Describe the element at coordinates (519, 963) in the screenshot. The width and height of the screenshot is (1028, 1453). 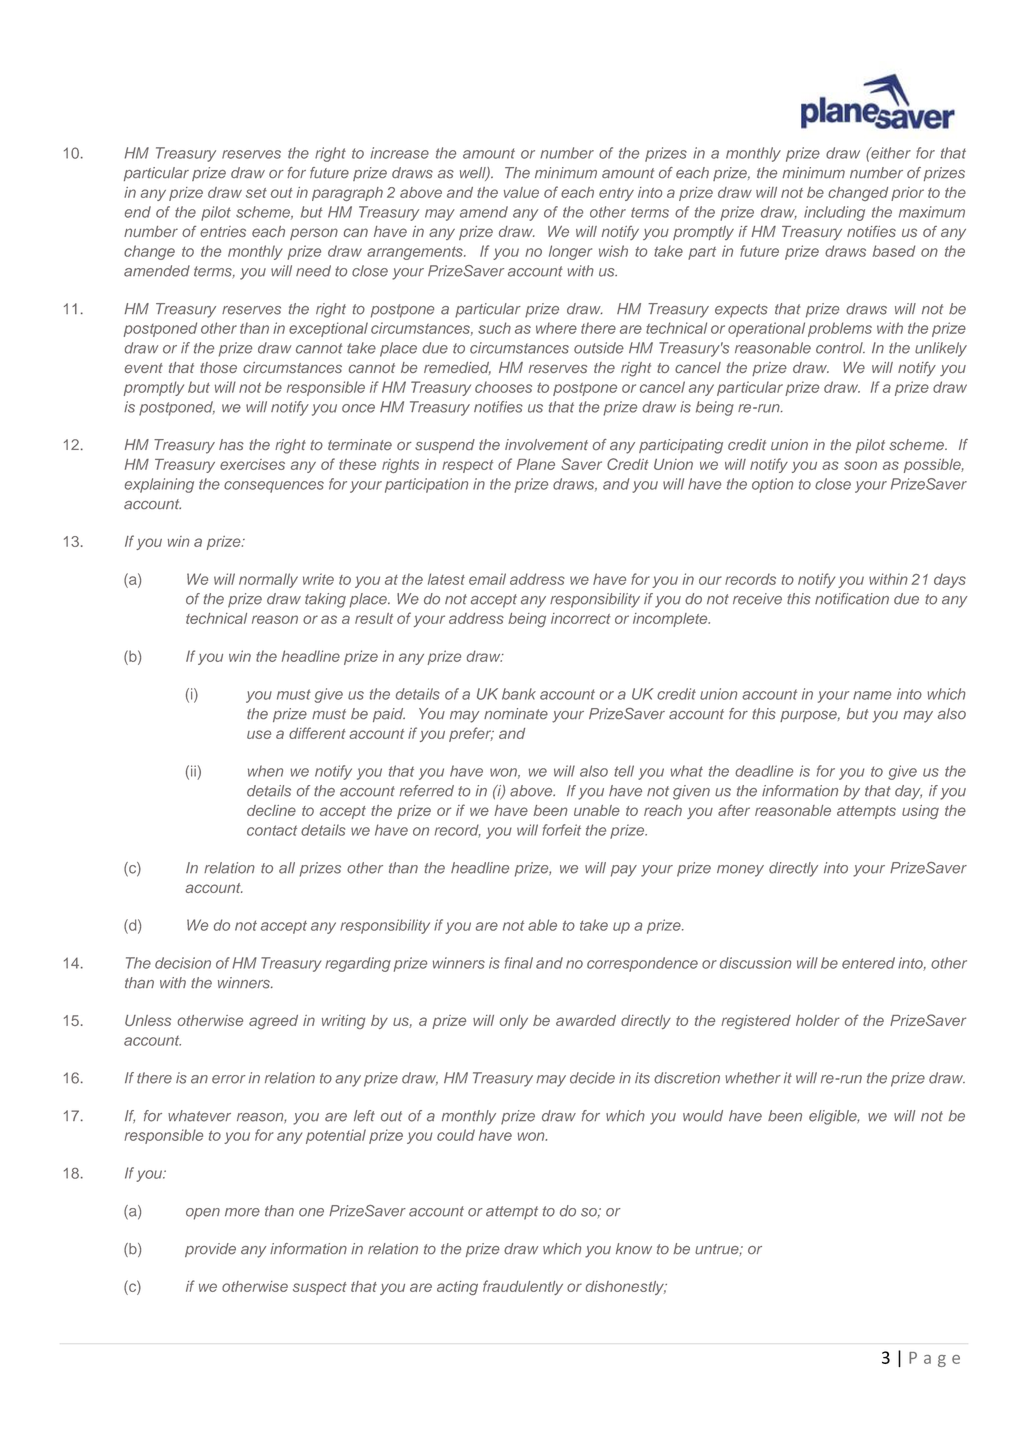
I see `final` at that location.
